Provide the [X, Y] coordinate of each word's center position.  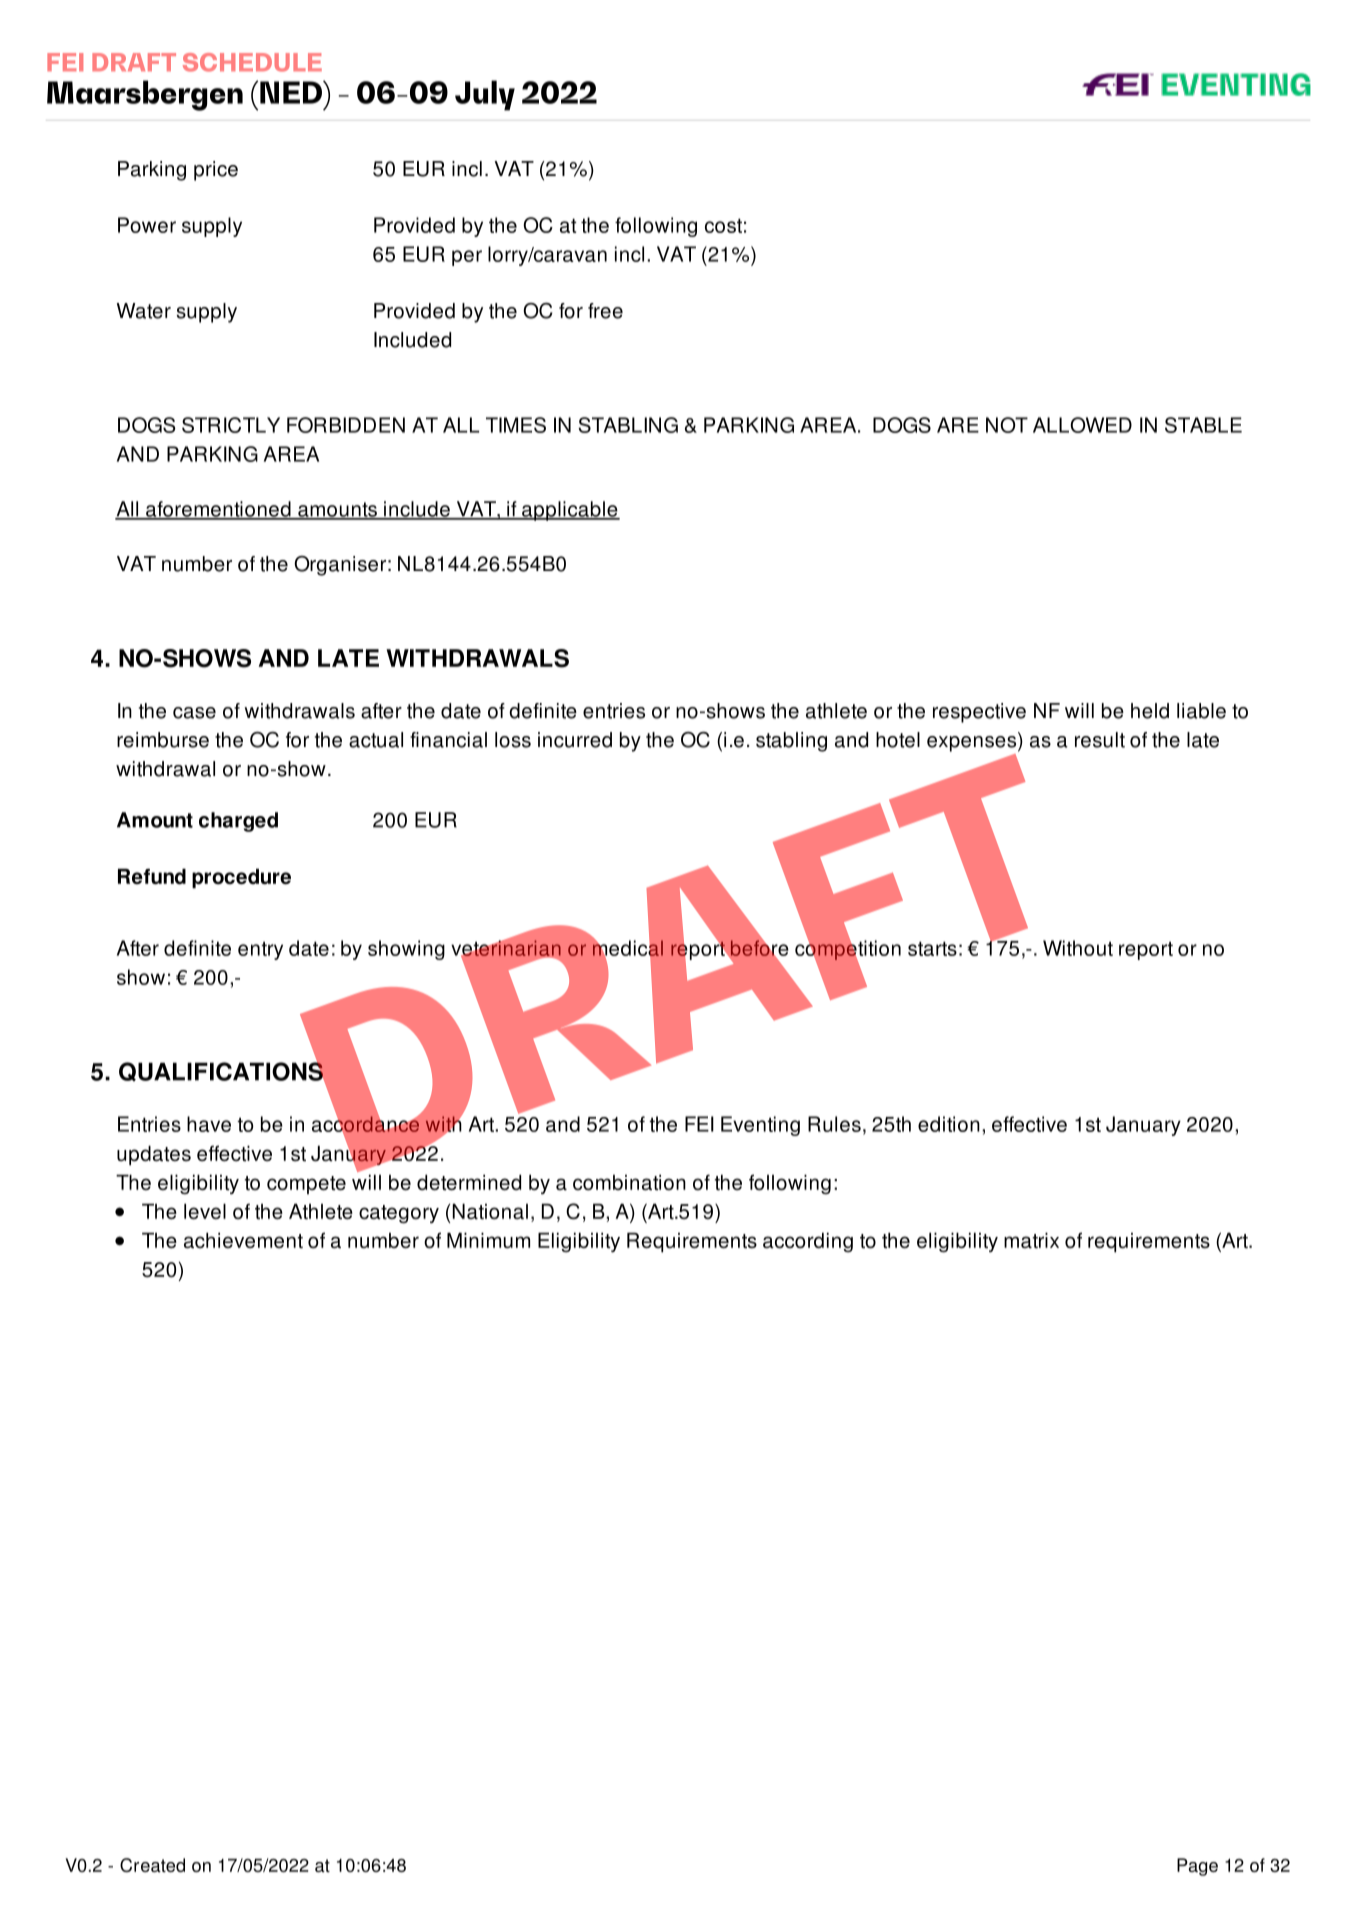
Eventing [760, 1126]
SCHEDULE [252, 62]
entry [260, 950]
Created [152, 1865]
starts [932, 948]
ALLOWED [1082, 425]
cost [723, 225]
